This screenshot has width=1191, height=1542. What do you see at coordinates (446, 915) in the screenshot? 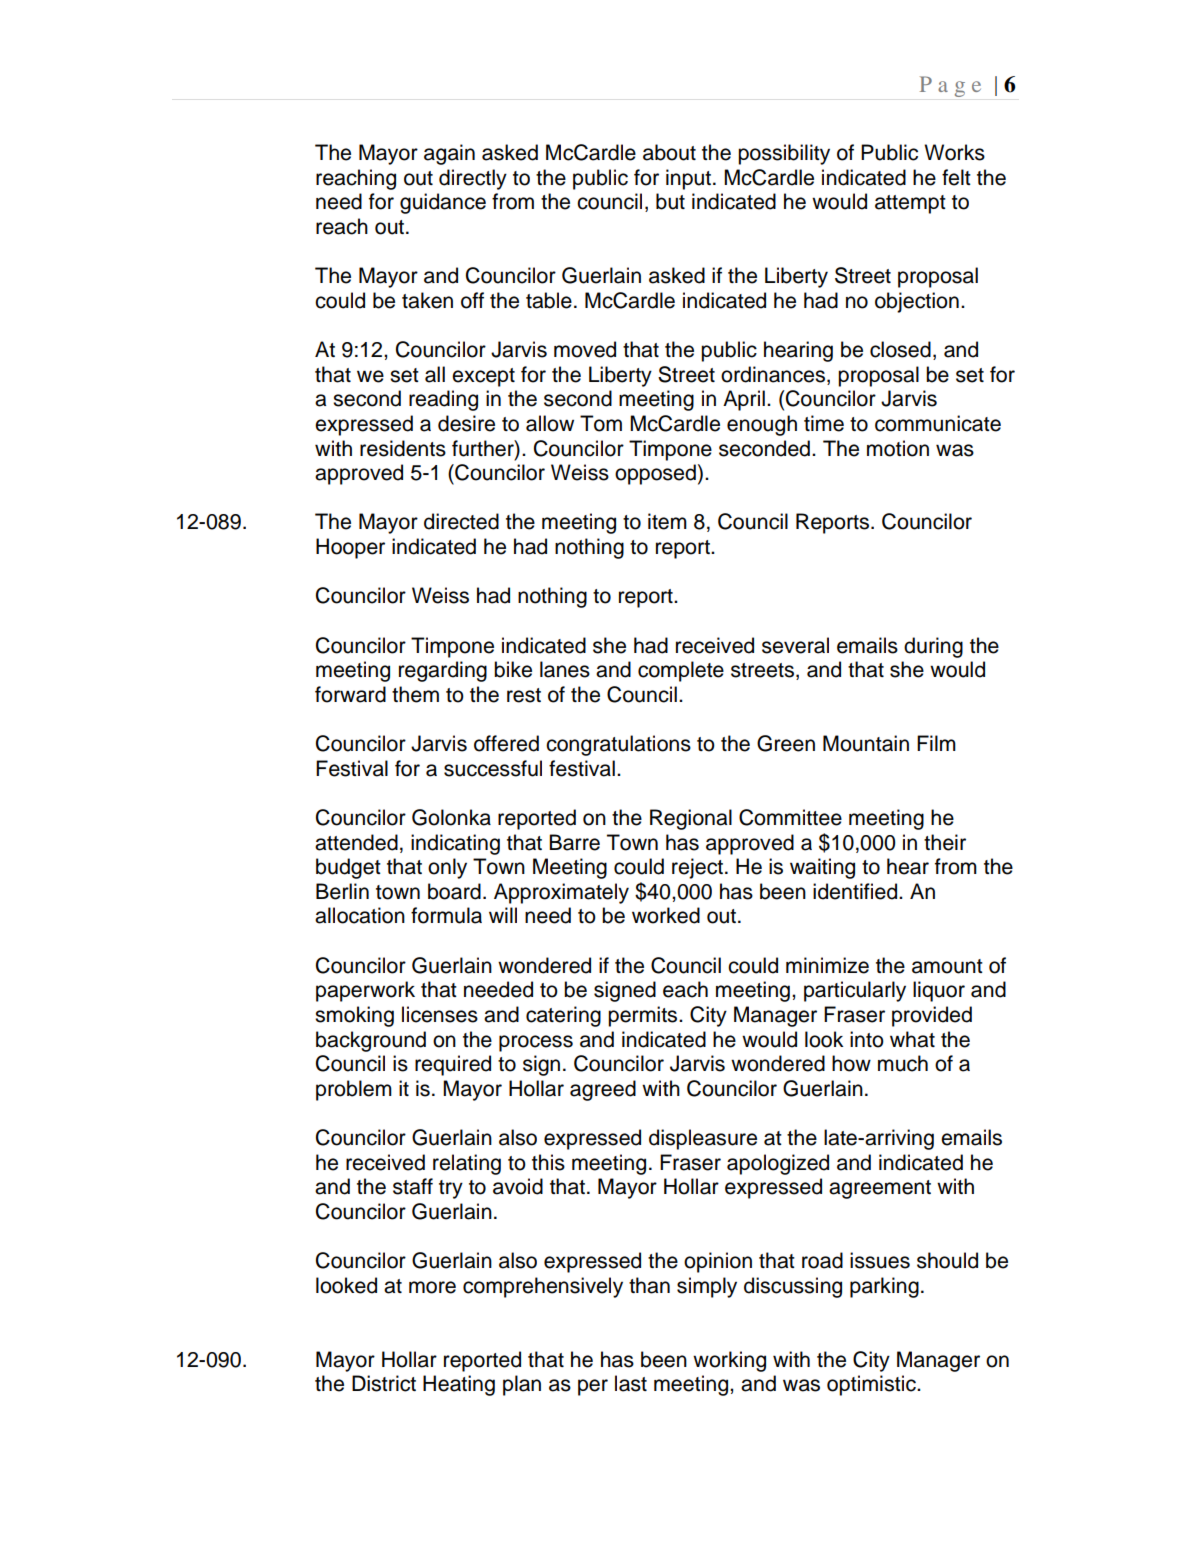
I see `formula` at bounding box center [446, 915].
